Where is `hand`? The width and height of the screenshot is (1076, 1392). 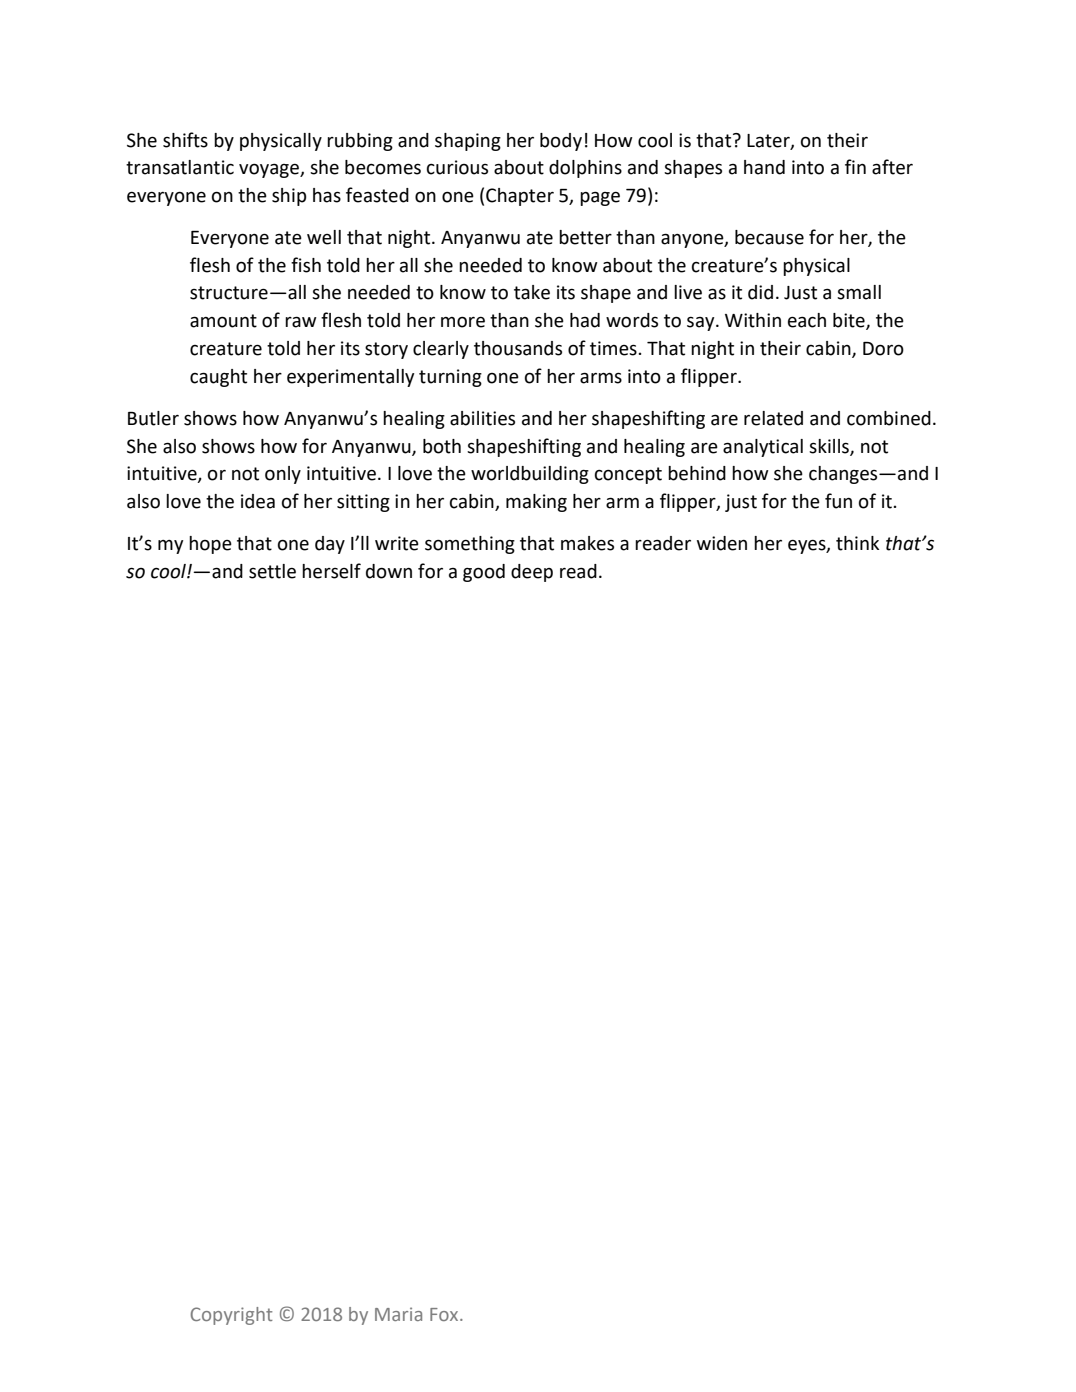
hand is located at coordinates (764, 167).
